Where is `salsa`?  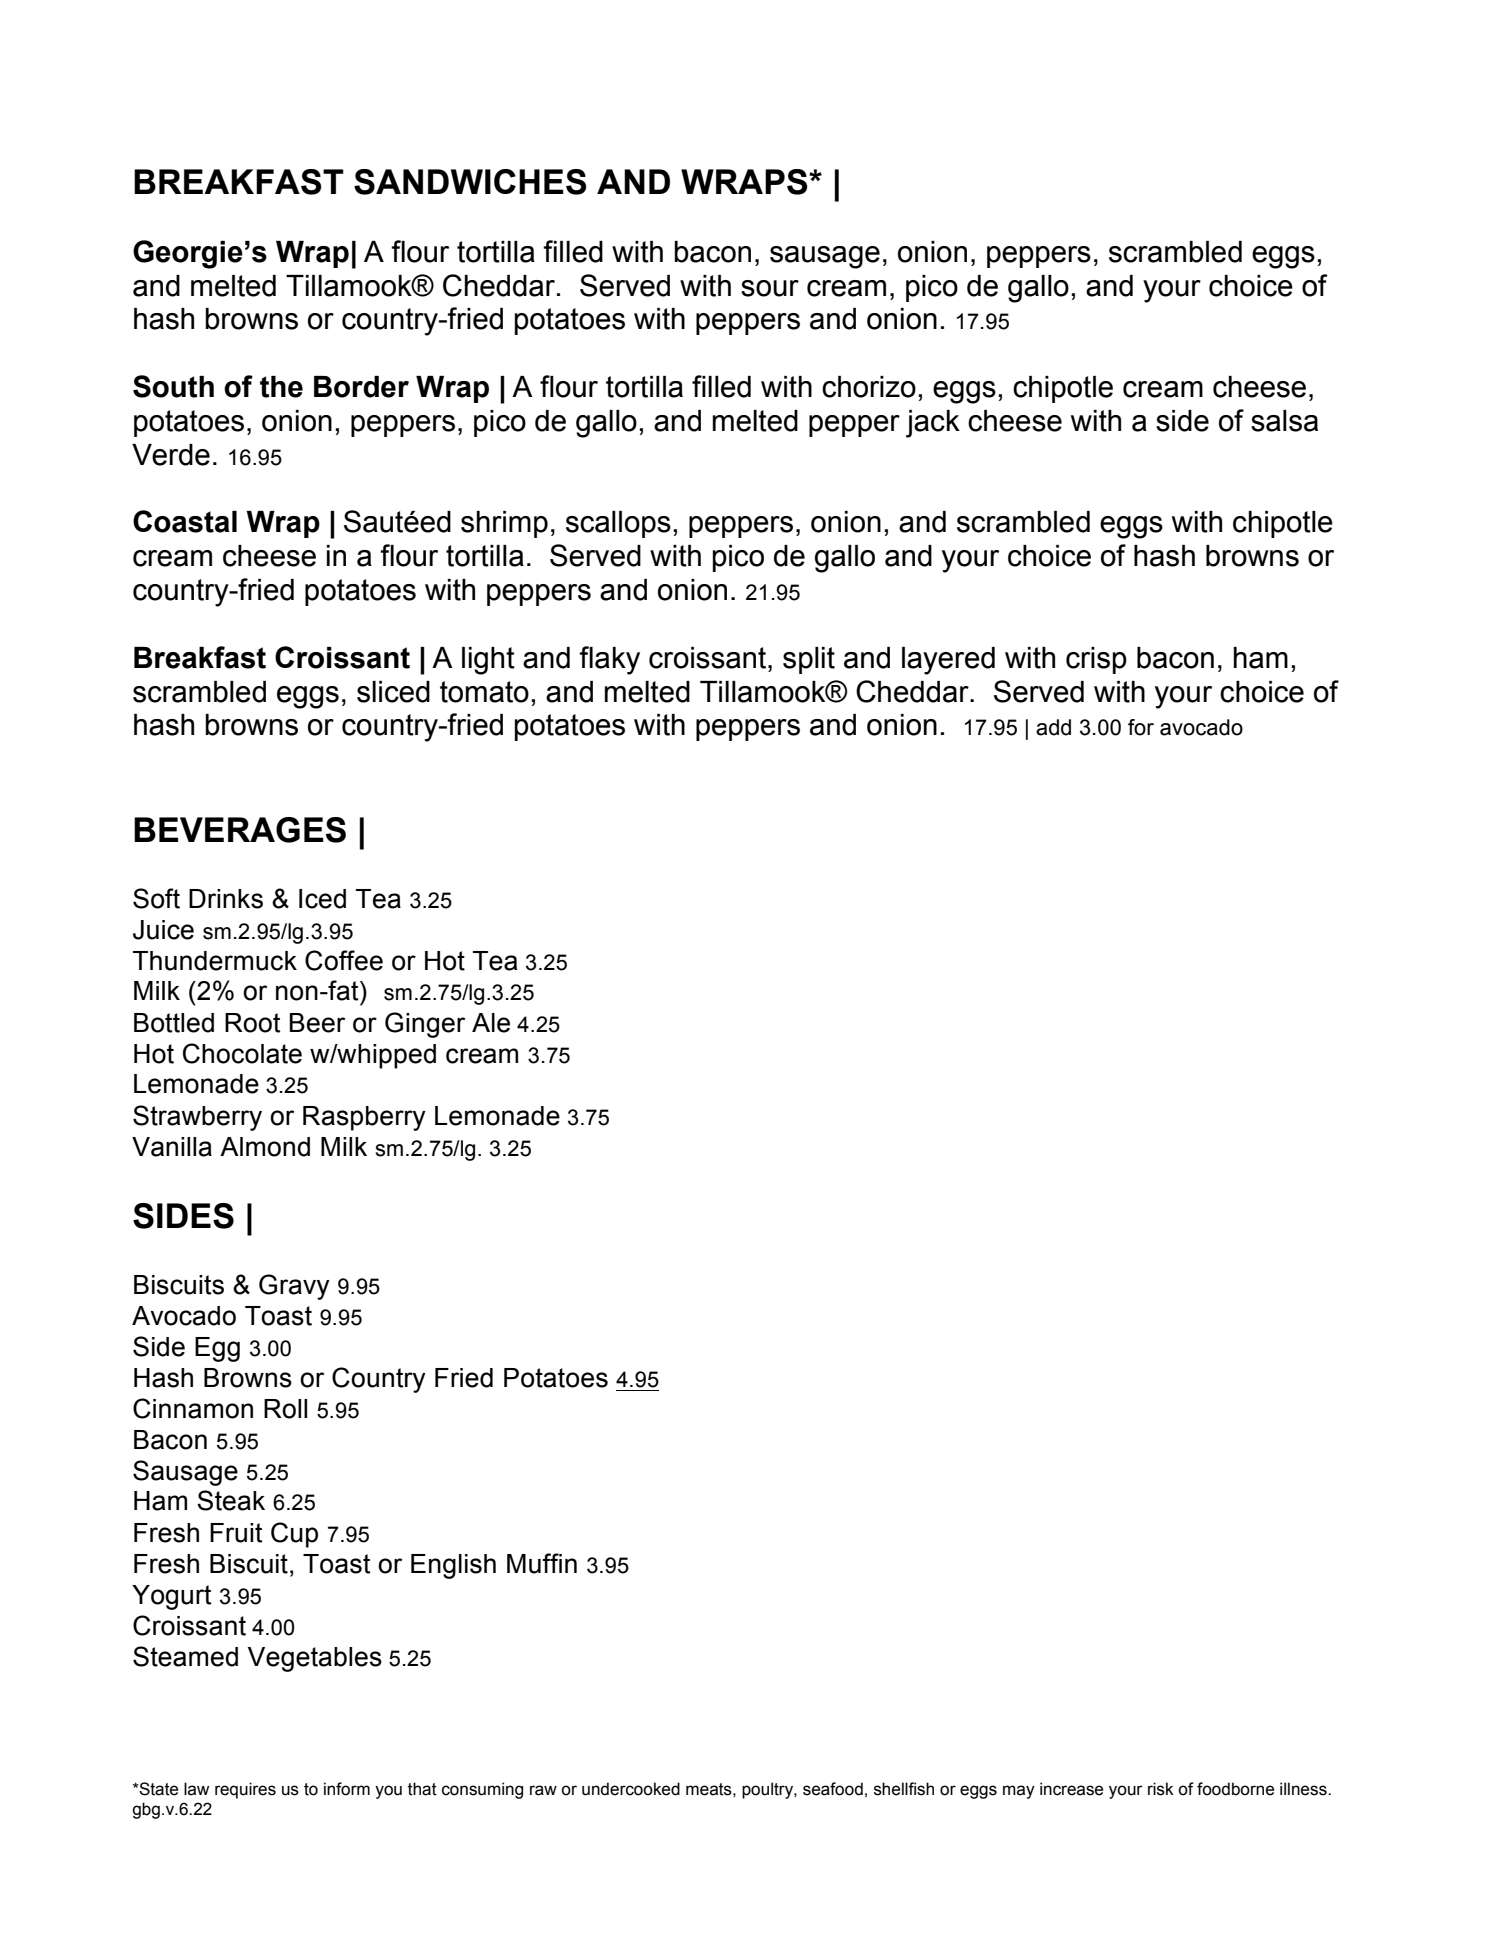 salsa is located at coordinates (1284, 421).
